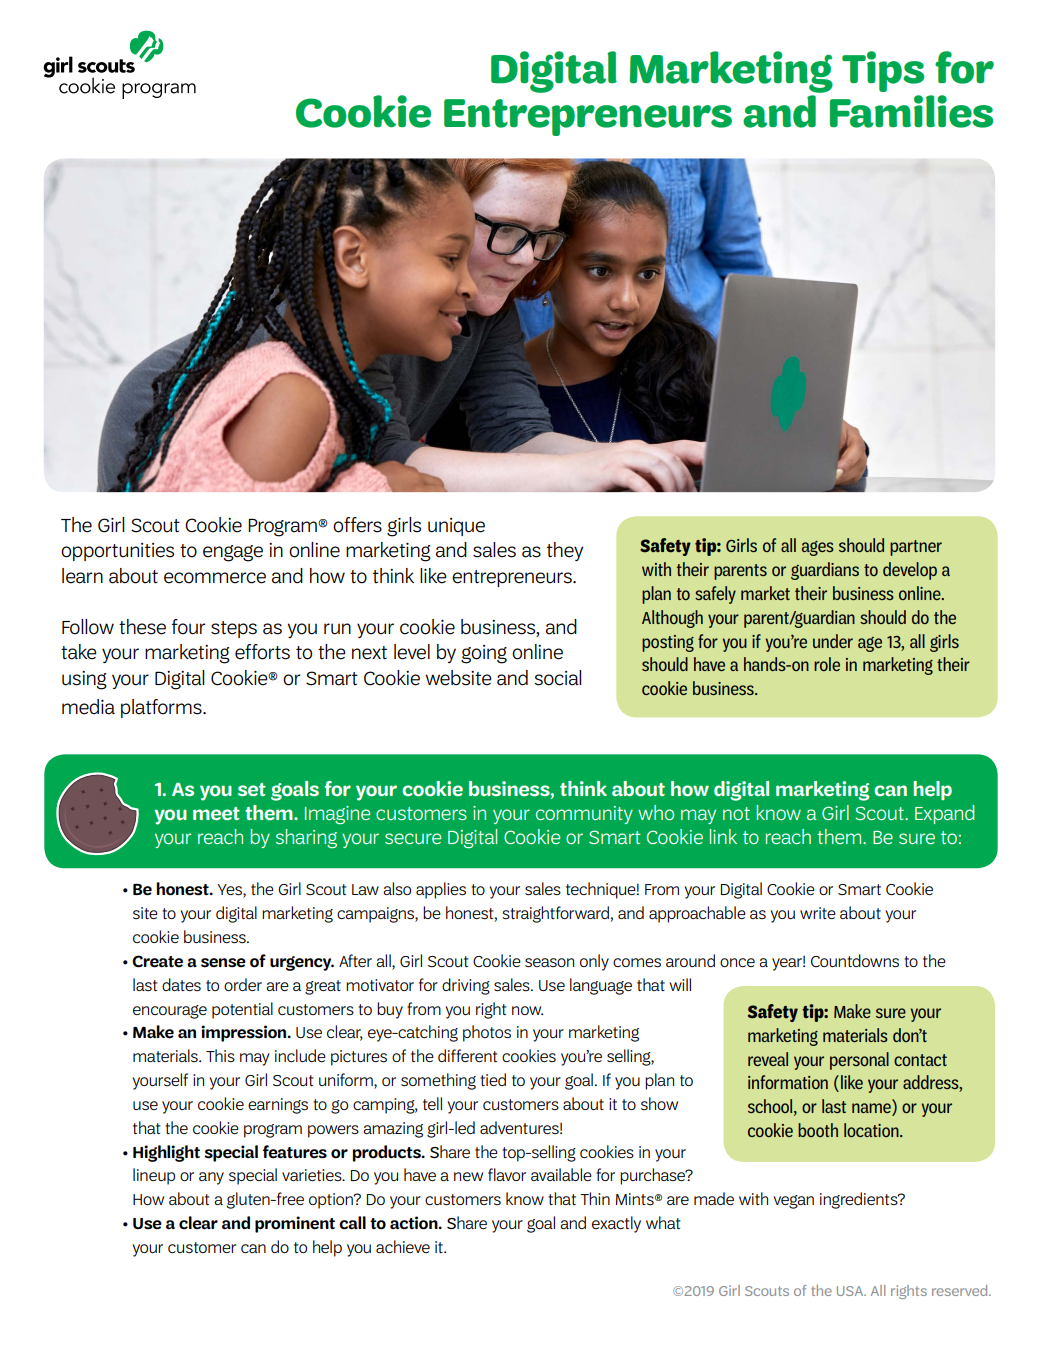  Describe the element at coordinates (456, 527) in the page. I see `unique` at that location.
